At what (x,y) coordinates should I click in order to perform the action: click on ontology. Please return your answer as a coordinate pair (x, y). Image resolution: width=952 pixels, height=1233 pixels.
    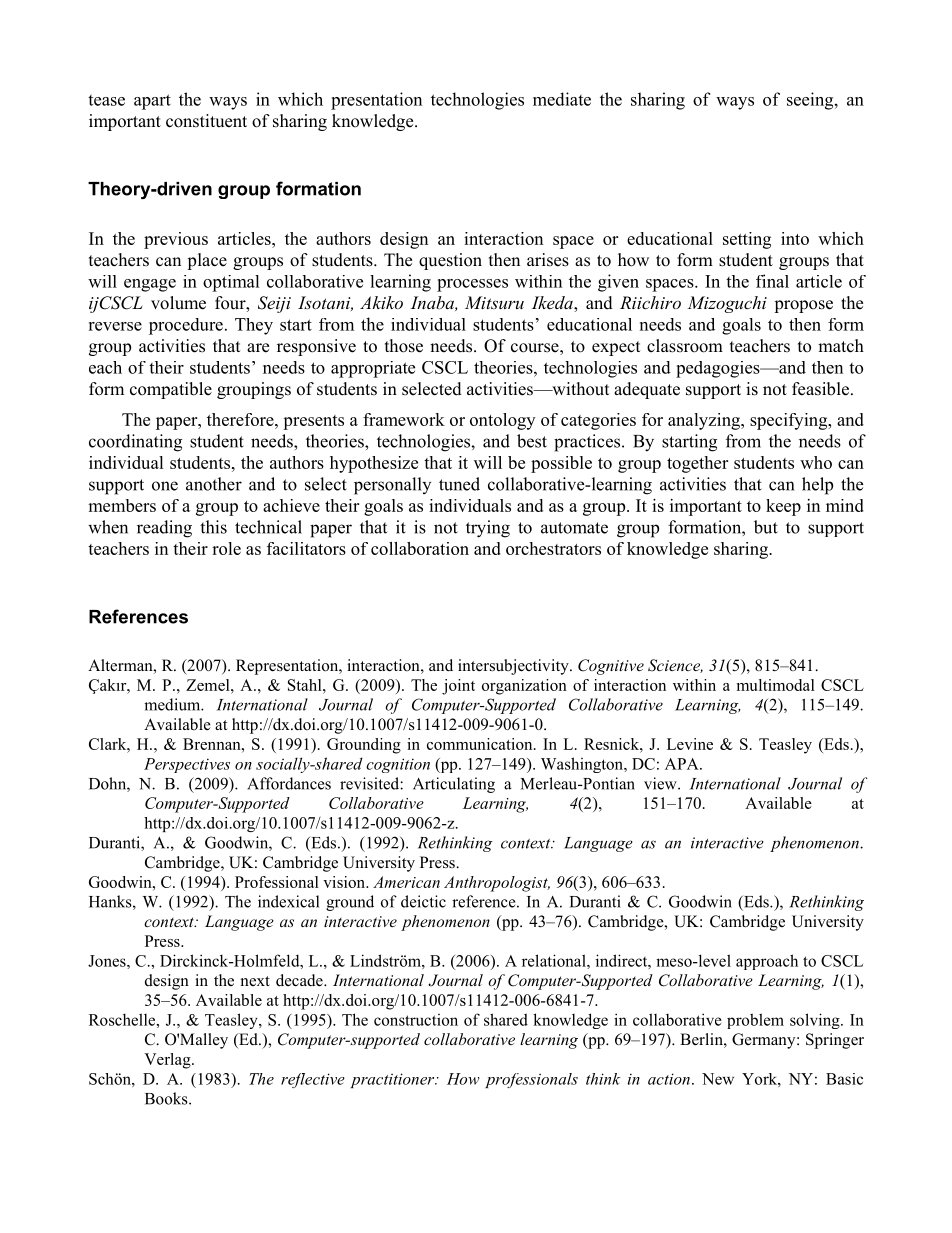
    Looking at the image, I should click on (502, 421).
